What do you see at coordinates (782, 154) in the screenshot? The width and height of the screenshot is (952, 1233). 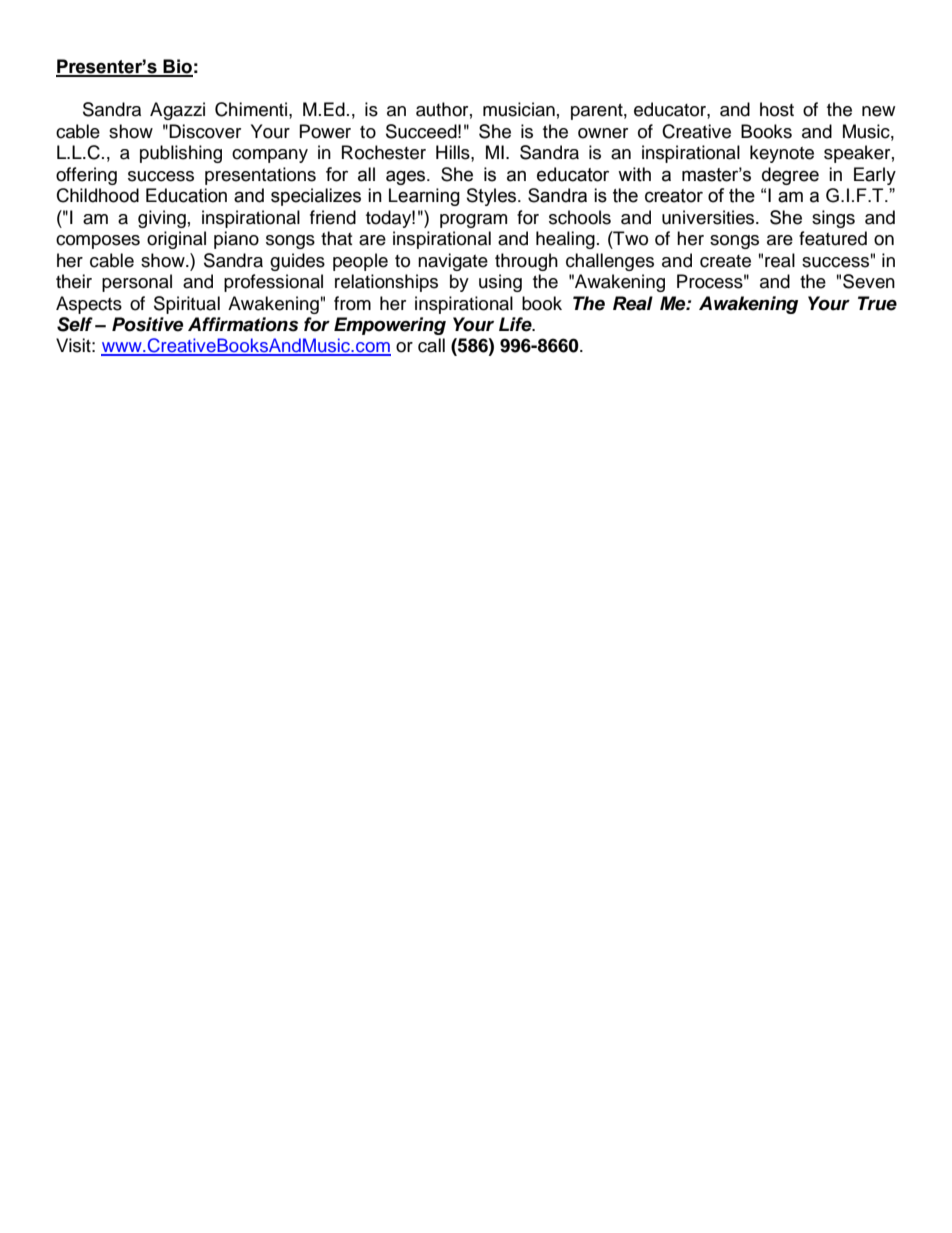 I see `keynote` at bounding box center [782, 154].
